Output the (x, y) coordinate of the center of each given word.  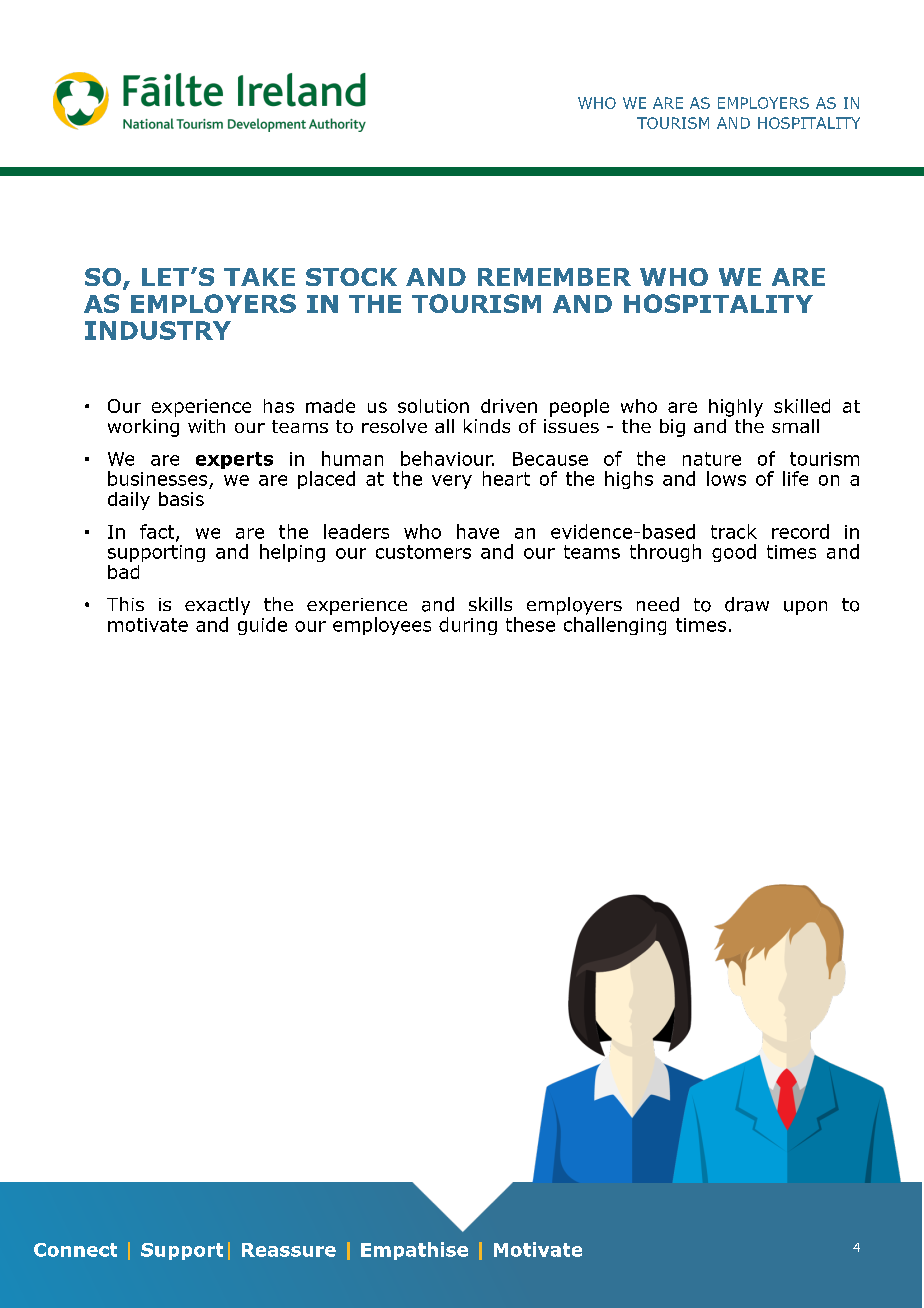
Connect (75, 1250)
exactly (217, 606)
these (530, 624)
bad (123, 572)
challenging (615, 626)
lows (726, 478)
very (452, 482)
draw (747, 604)
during (468, 626)
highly (736, 408)
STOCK (351, 277)
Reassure (289, 1250)
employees (382, 626)
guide (262, 626)
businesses (157, 478)
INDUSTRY (158, 330)
